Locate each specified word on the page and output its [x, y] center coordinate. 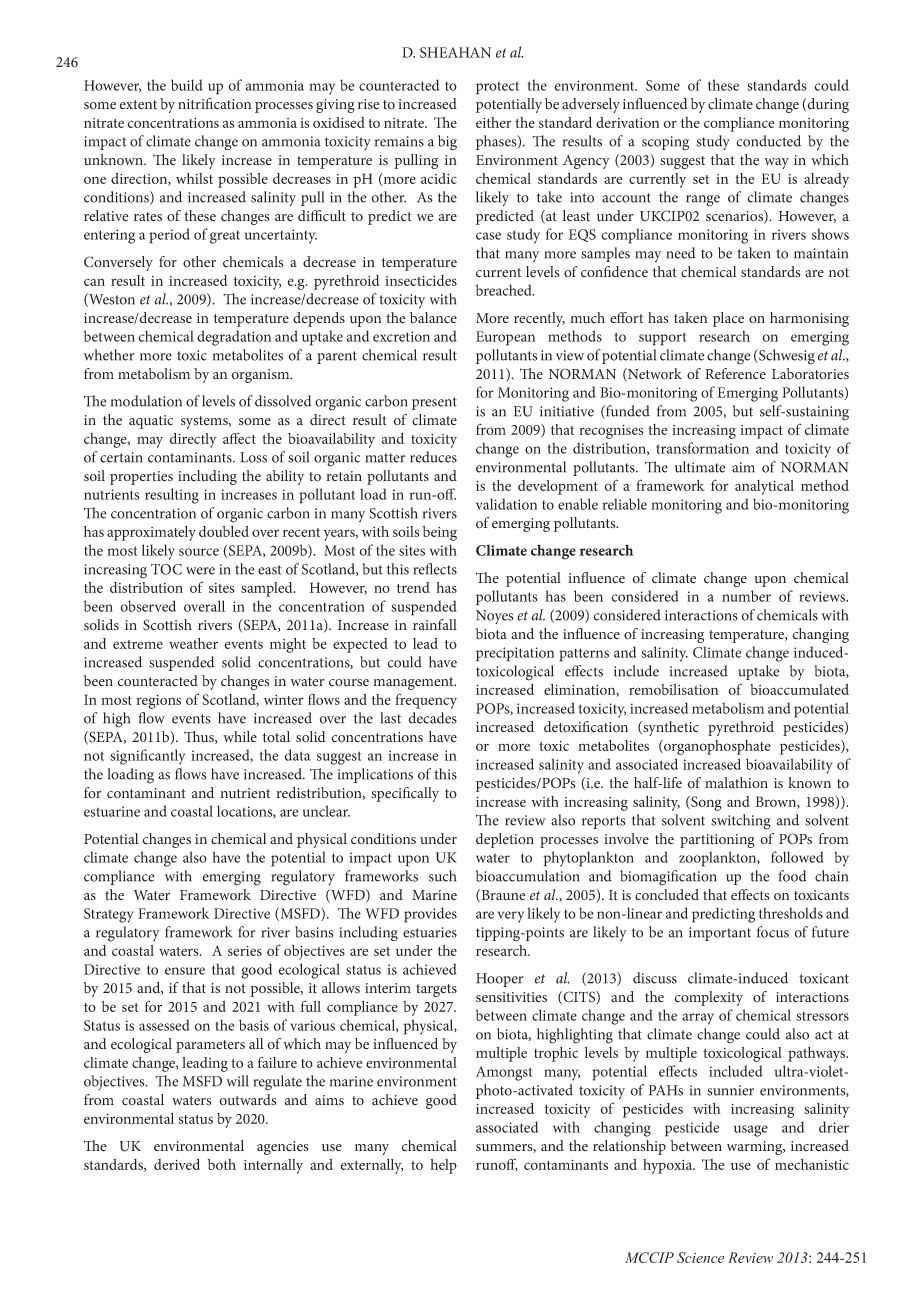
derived [177, 1164]
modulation [146, 401]
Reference [735, 373]
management [414, 683]
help [443, 1166]
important [720, 934]
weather [193, 643]
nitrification [214, 104]
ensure [185, 971]
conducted [769, 141]
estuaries [430, 932]
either [494, 122]
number [746, 596]
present [434, 403]
